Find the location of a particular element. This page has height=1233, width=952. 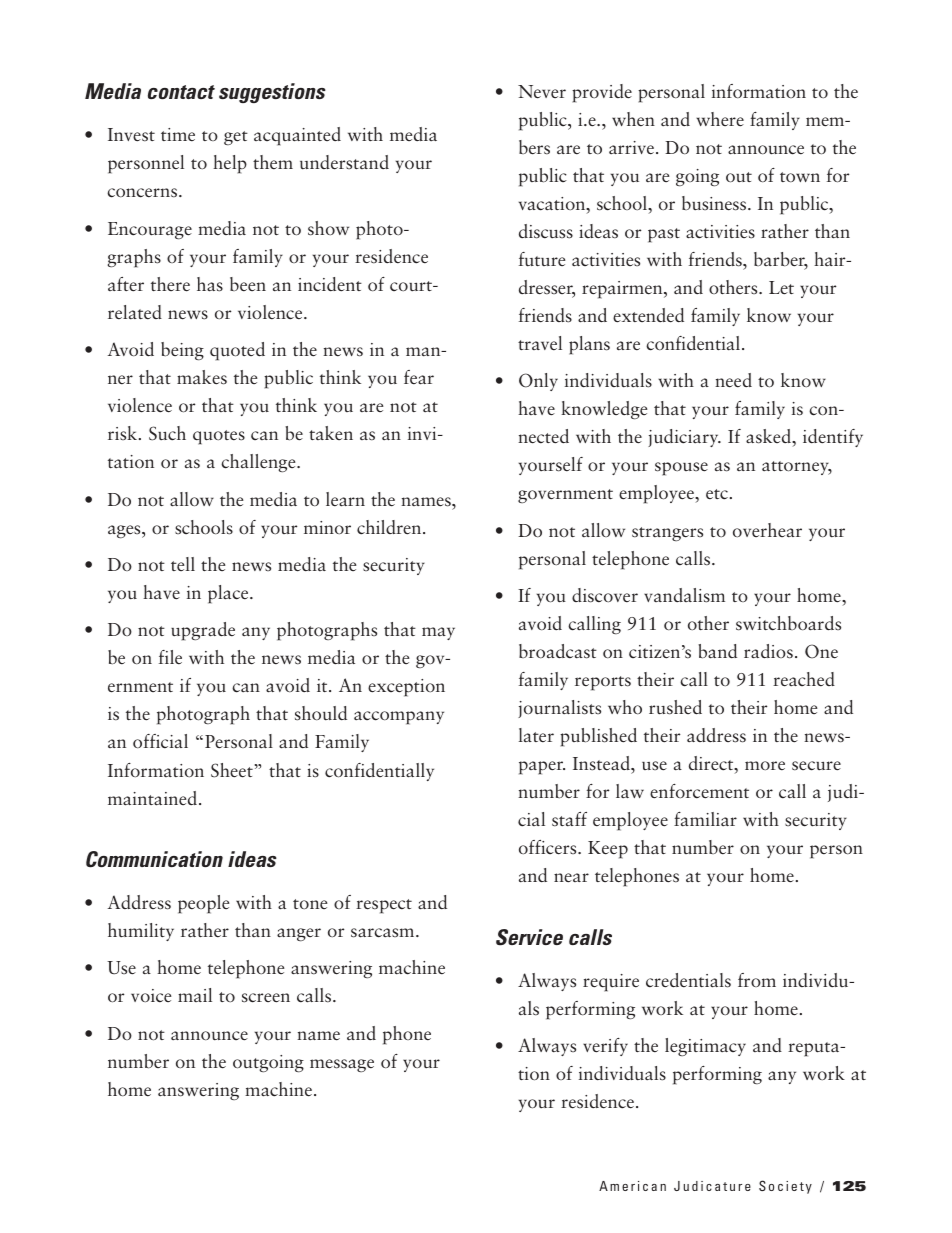

vandalism is located at coordinates (684, 595).
